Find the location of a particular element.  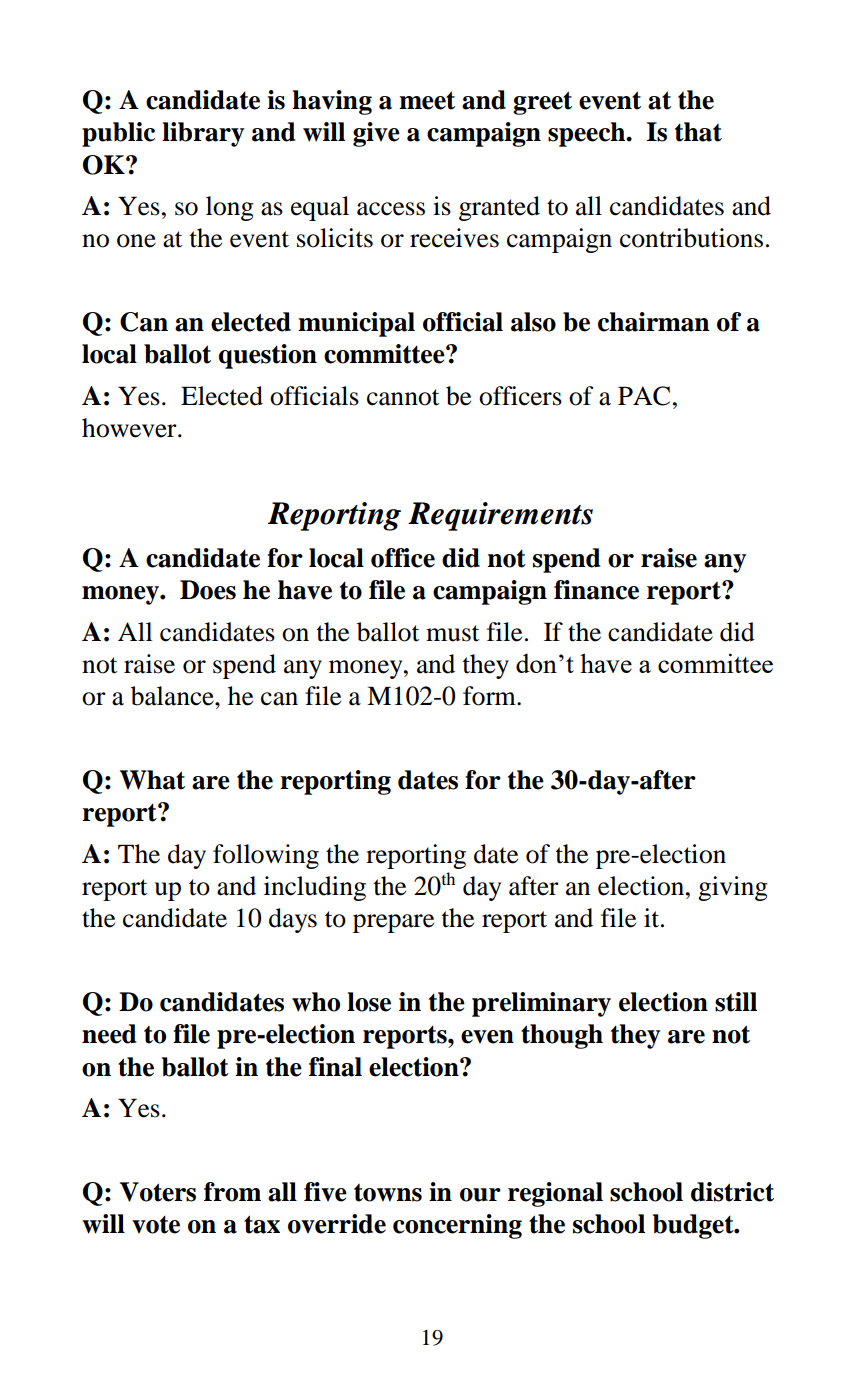

prepare is located at coordinates (393, 923).
